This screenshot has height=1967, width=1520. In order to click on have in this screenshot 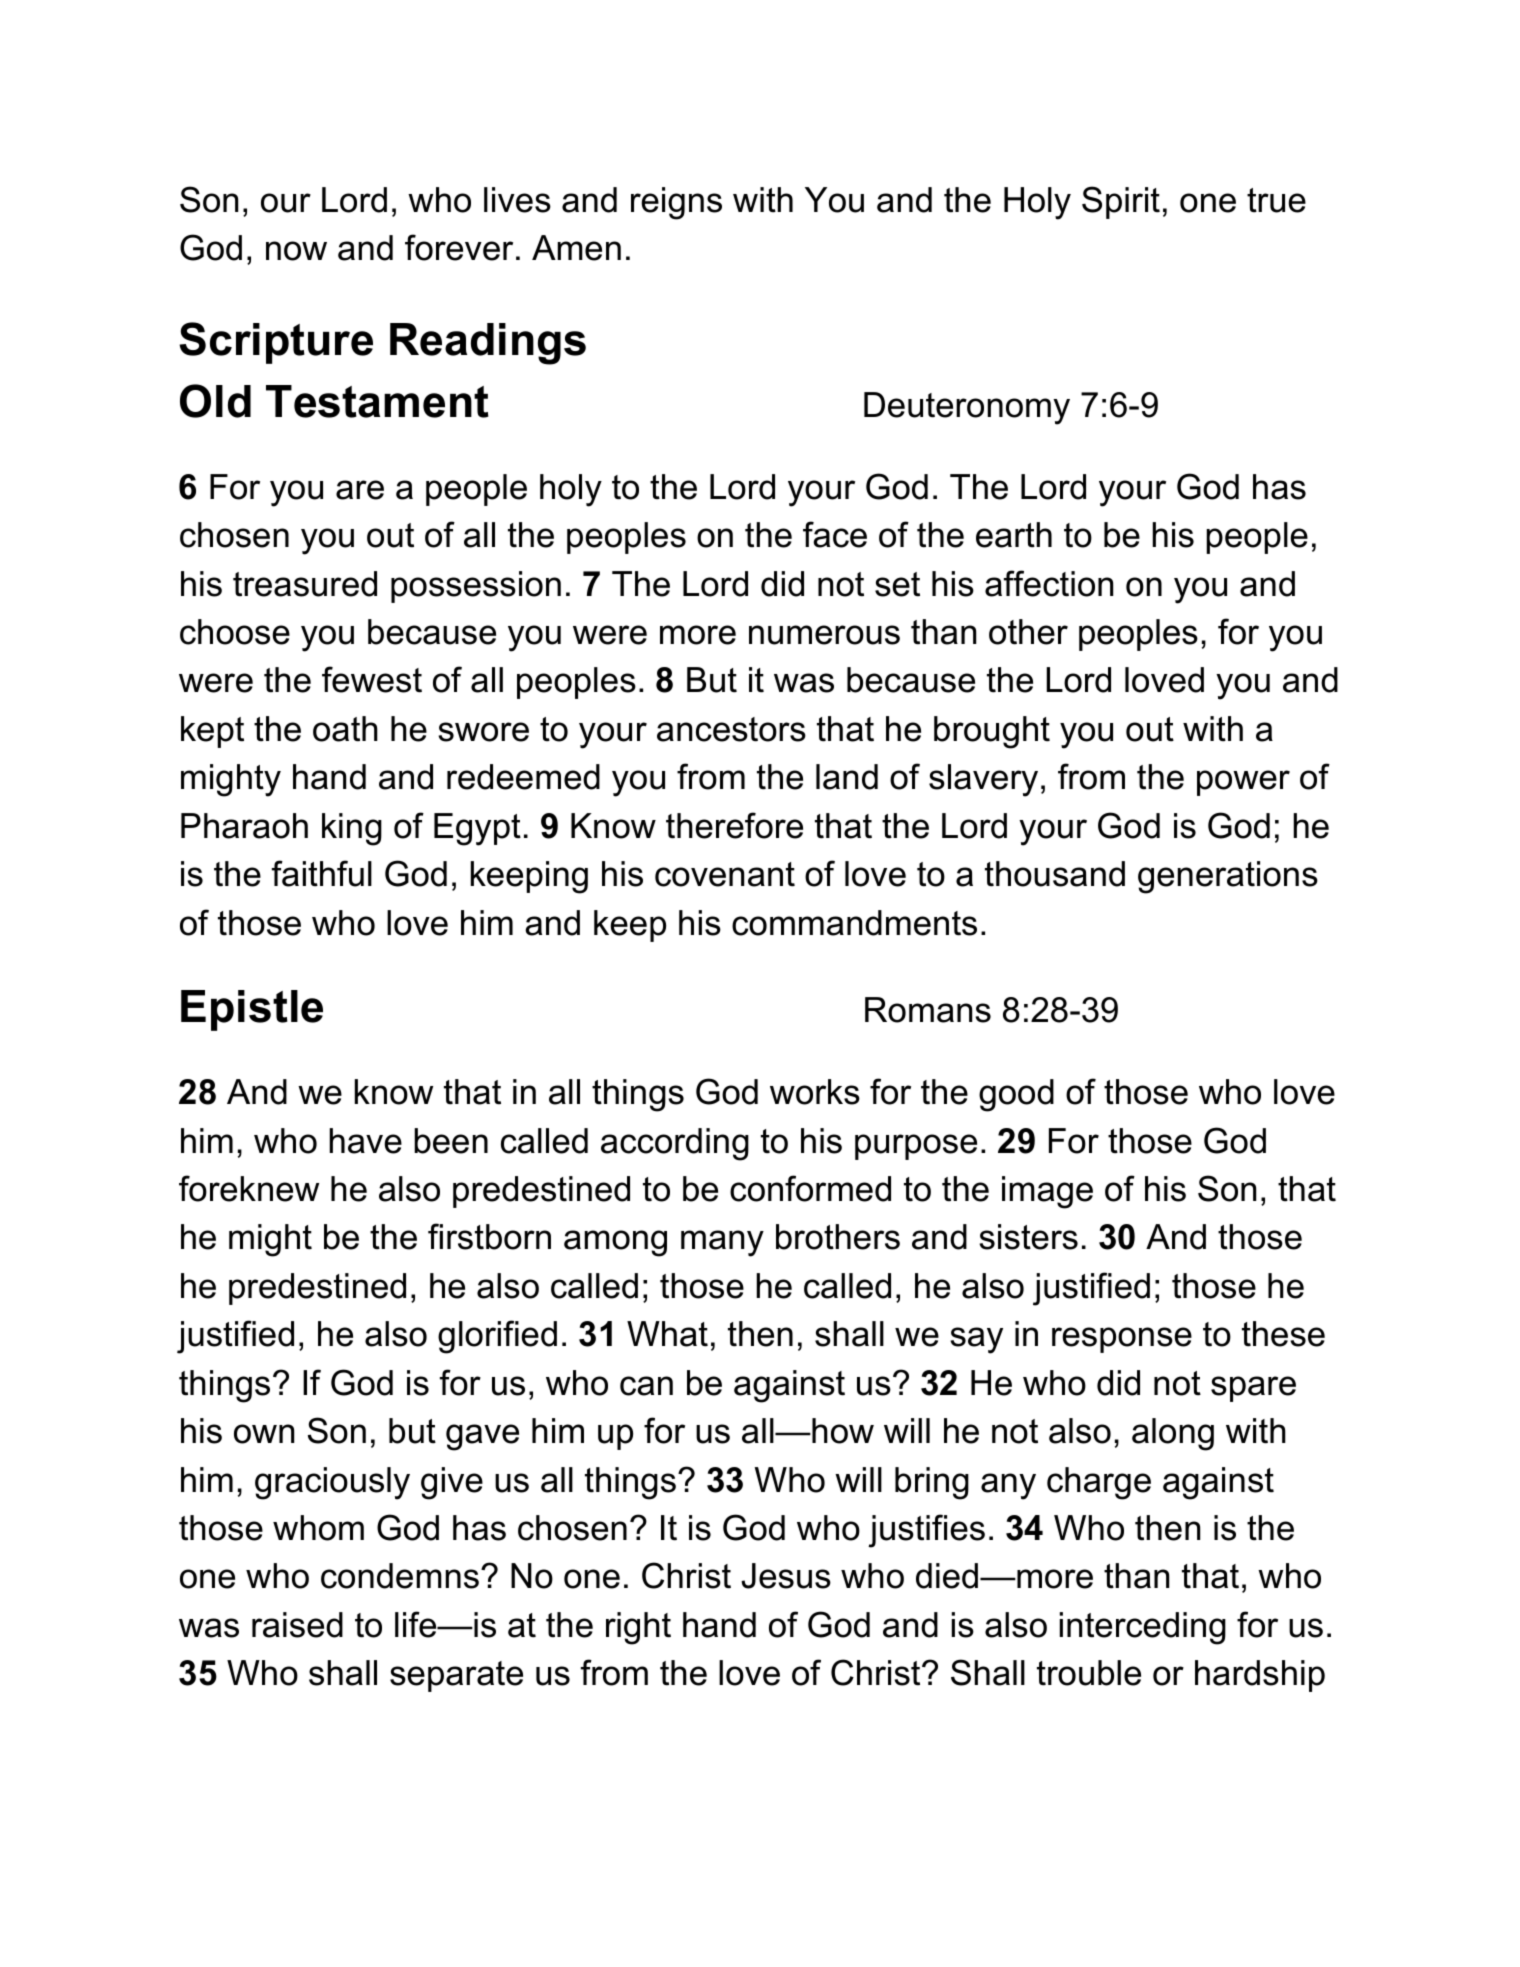, I will do `click(365, 1141)`.
